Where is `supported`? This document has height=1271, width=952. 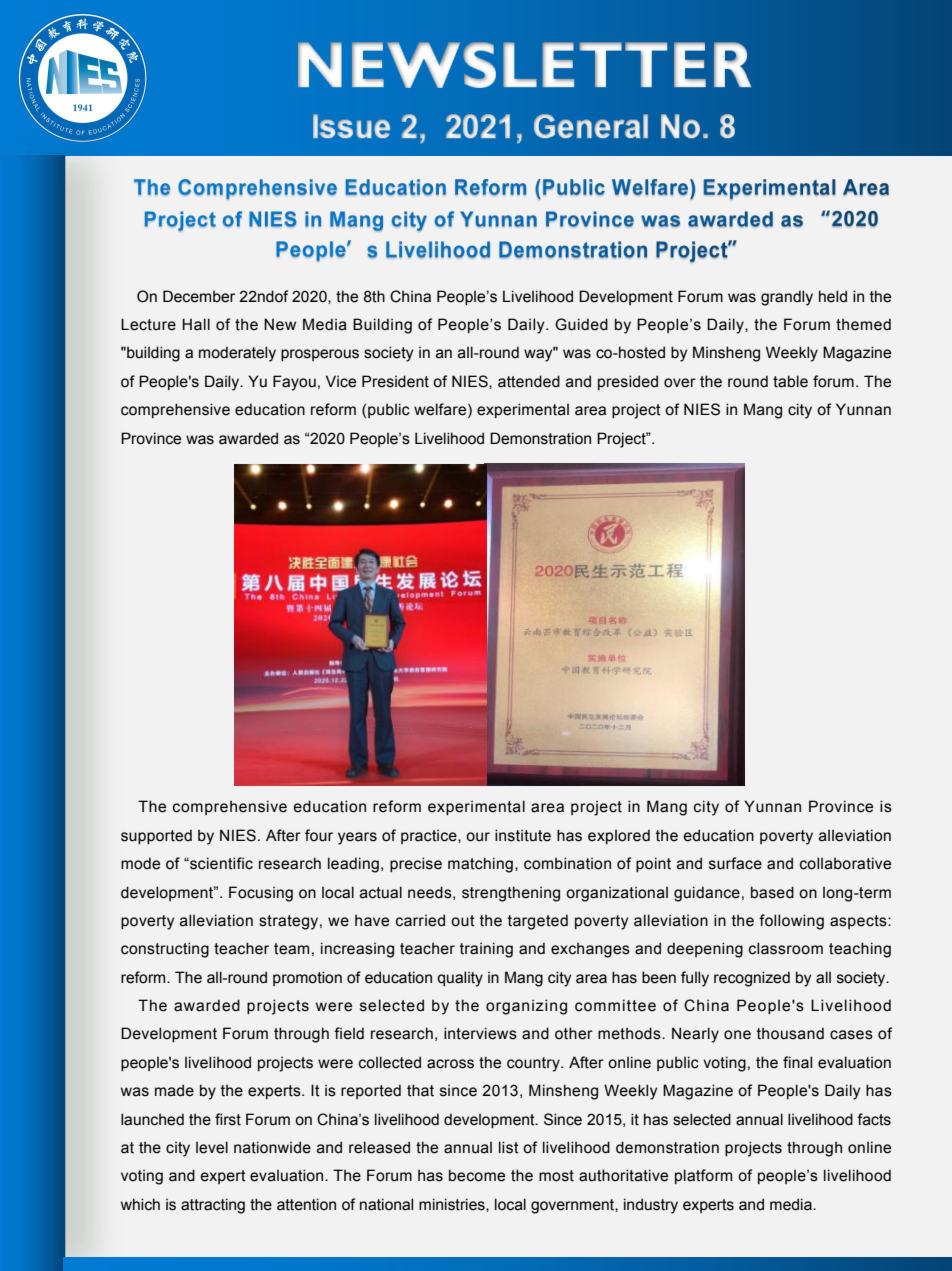
supported is located at coordinates (156, 836).
